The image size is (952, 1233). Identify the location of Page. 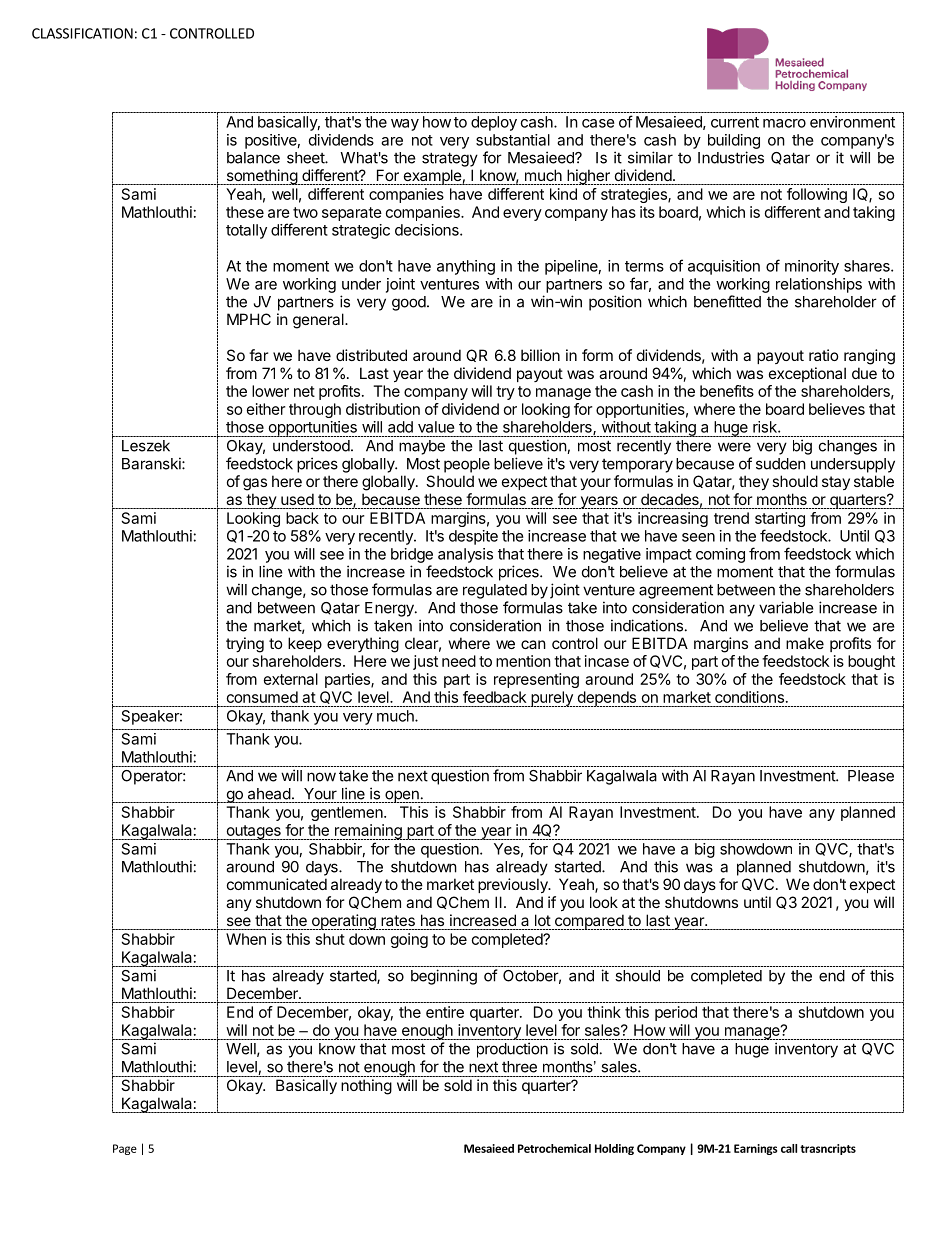
(125, 1149).
